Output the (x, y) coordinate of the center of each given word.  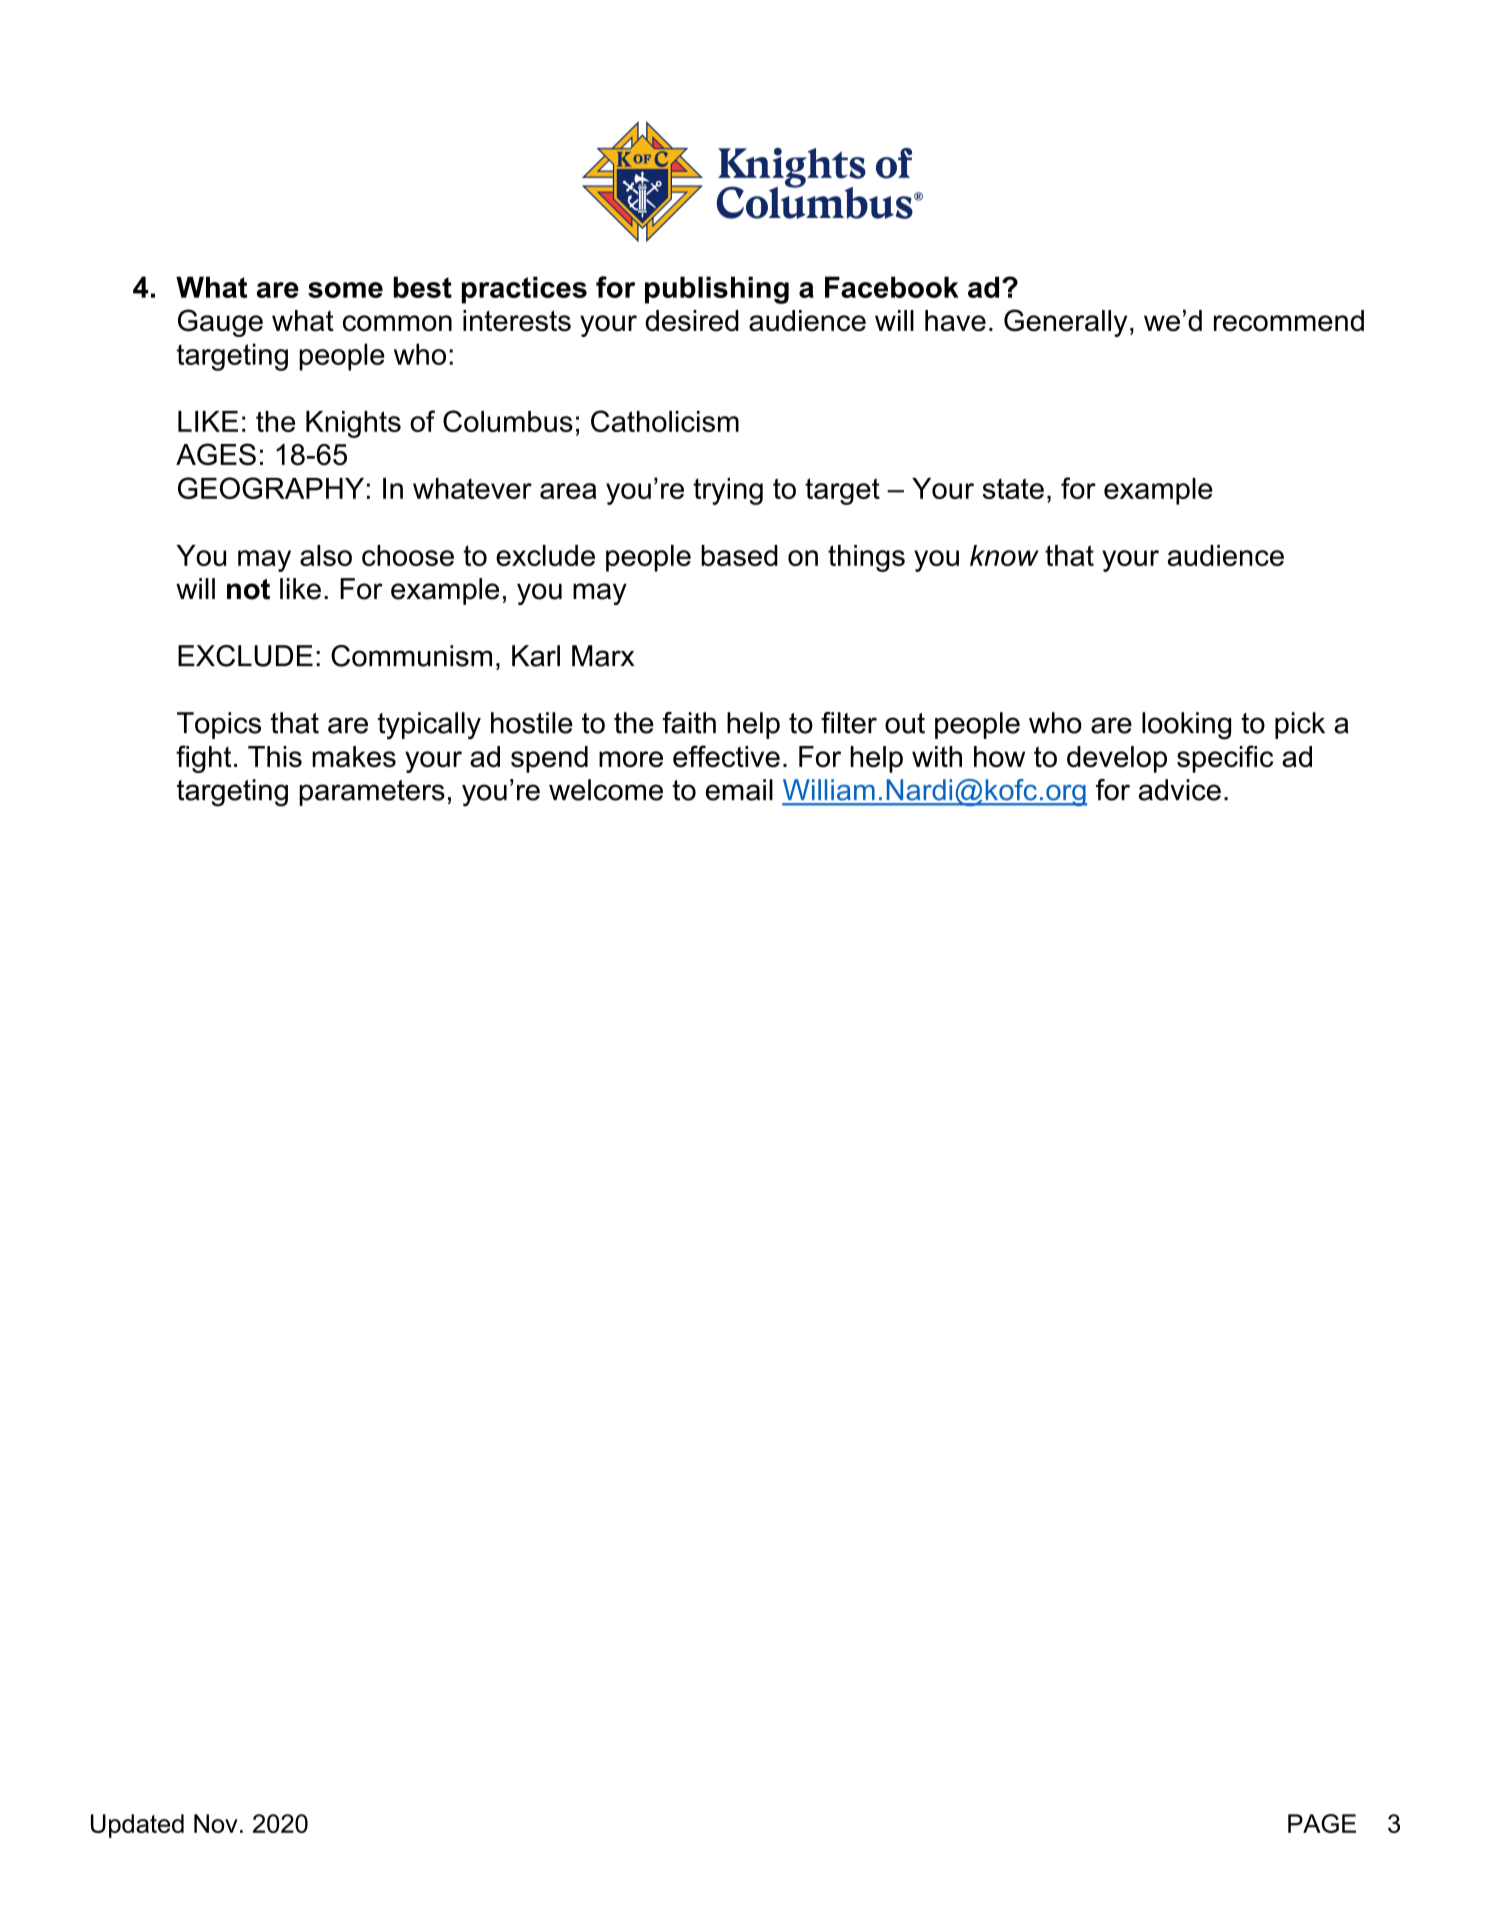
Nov (216, 1823)
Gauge (220, 323)
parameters (372, 793)
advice (1180, 790)
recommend (1289, 321)
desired (692, 321)
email (739, 790)
